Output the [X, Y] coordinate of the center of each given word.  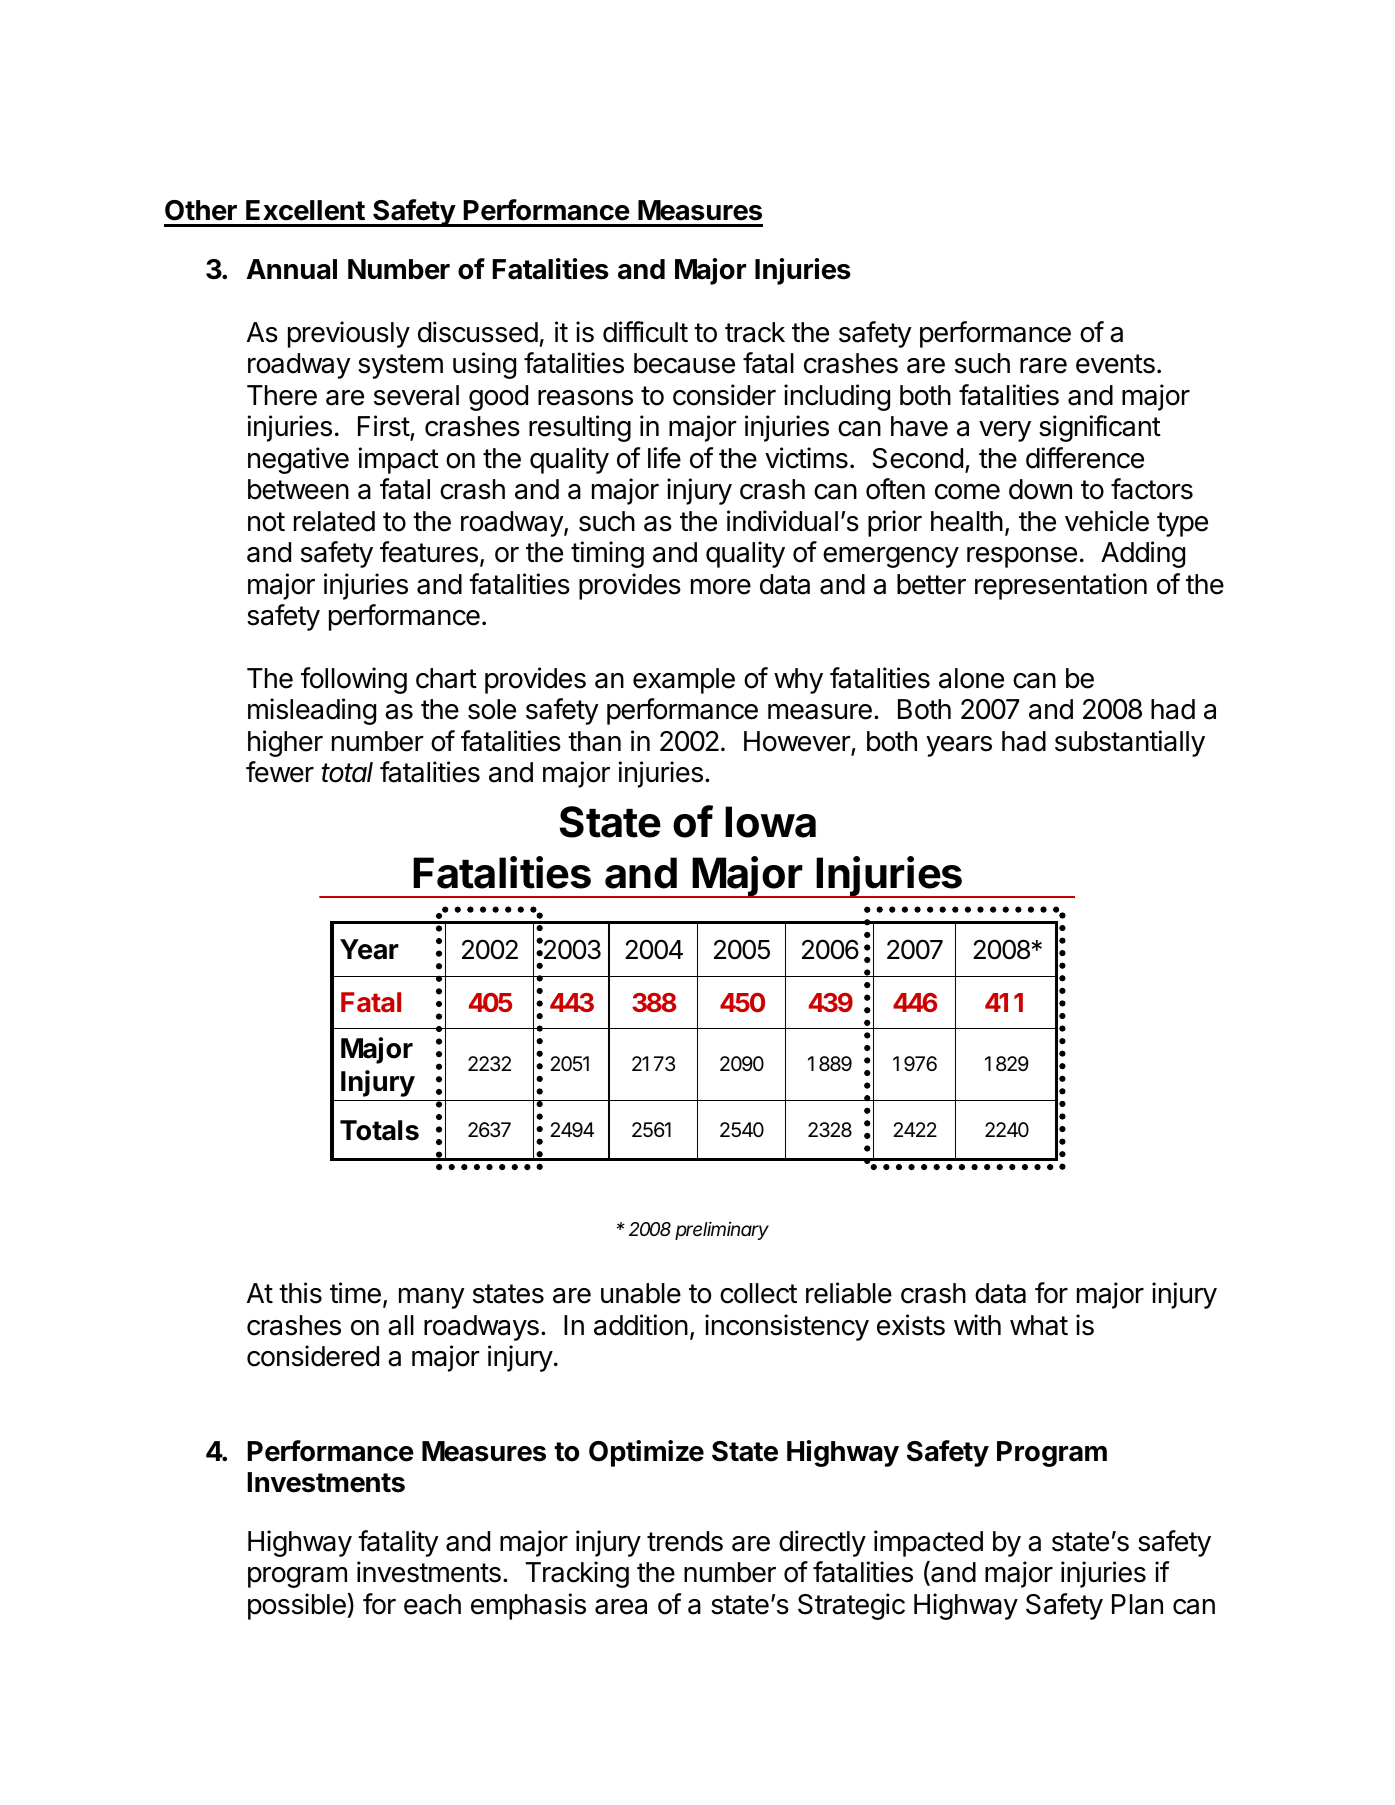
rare [1043, 366]
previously [349, 334]
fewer [280, 772]
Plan [1137, 1604]
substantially [1130, 743]
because [684, 363]
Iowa [770, 822]
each [432, 1604]
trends [685, 1541]
